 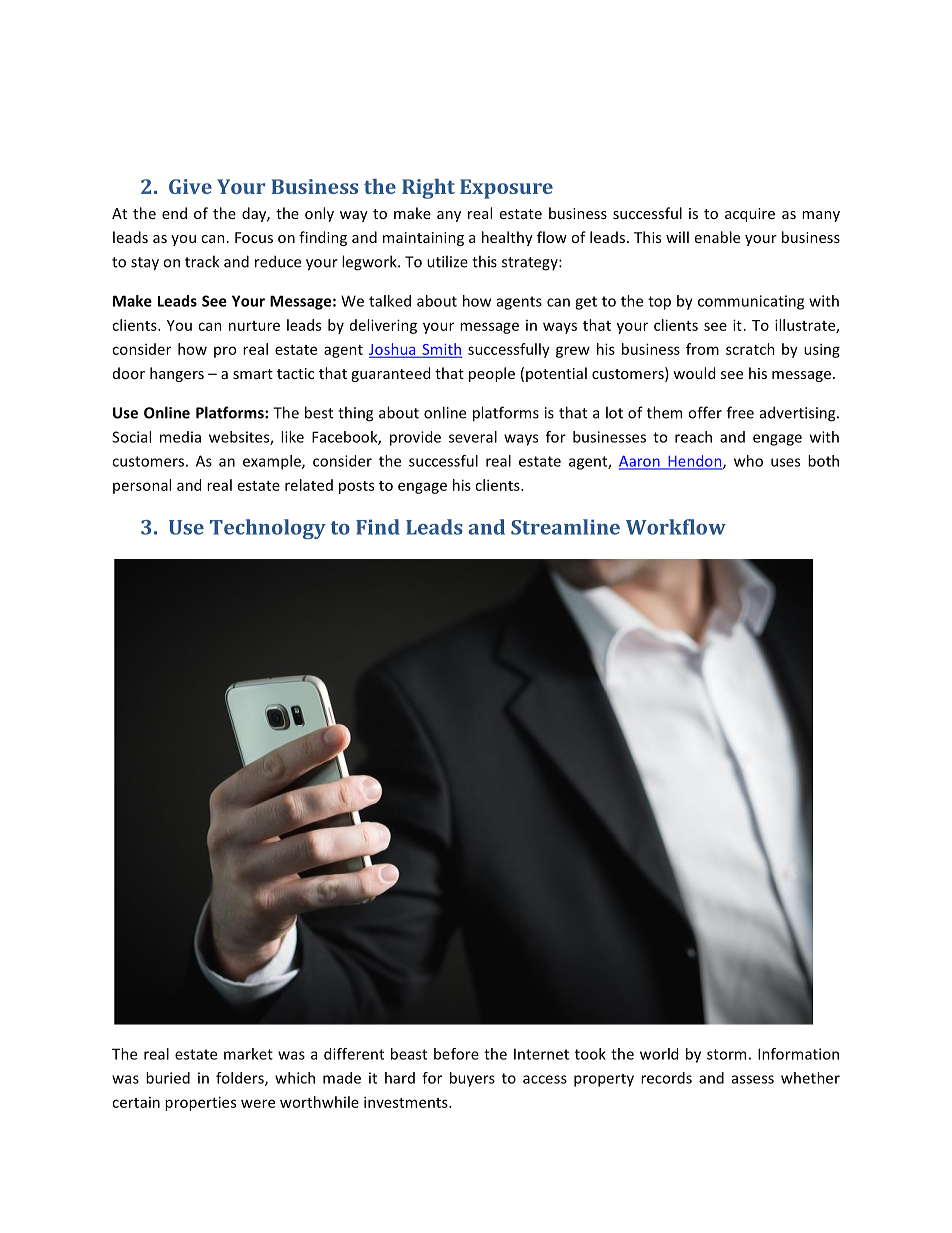 What do you see at coordinates (268, 529) in the image?
I see `Technology` at bounding box center [268, 529].
